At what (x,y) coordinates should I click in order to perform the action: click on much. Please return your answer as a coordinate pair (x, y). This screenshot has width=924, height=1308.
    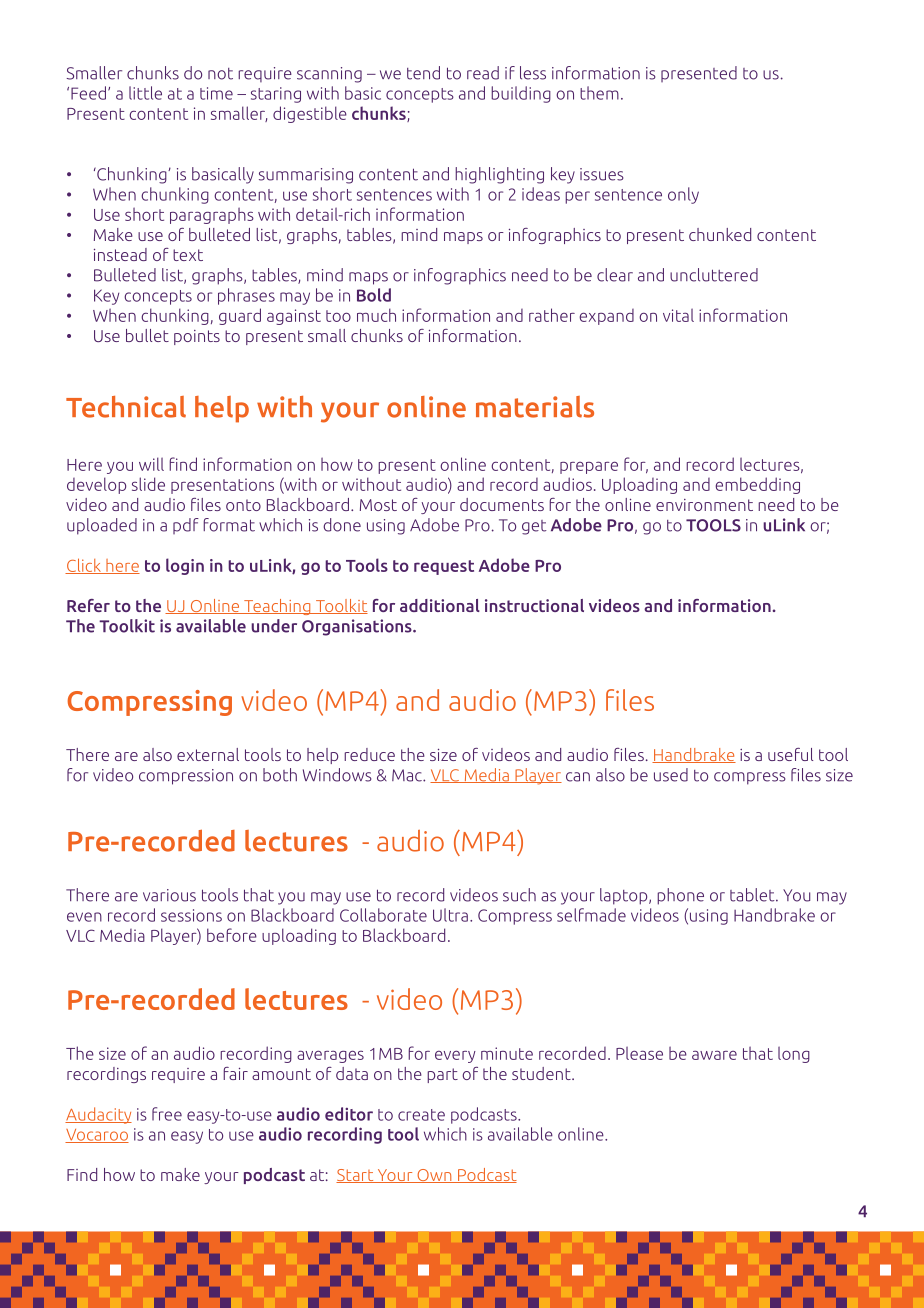
    Looking at the image, I should click on (376, 315).
